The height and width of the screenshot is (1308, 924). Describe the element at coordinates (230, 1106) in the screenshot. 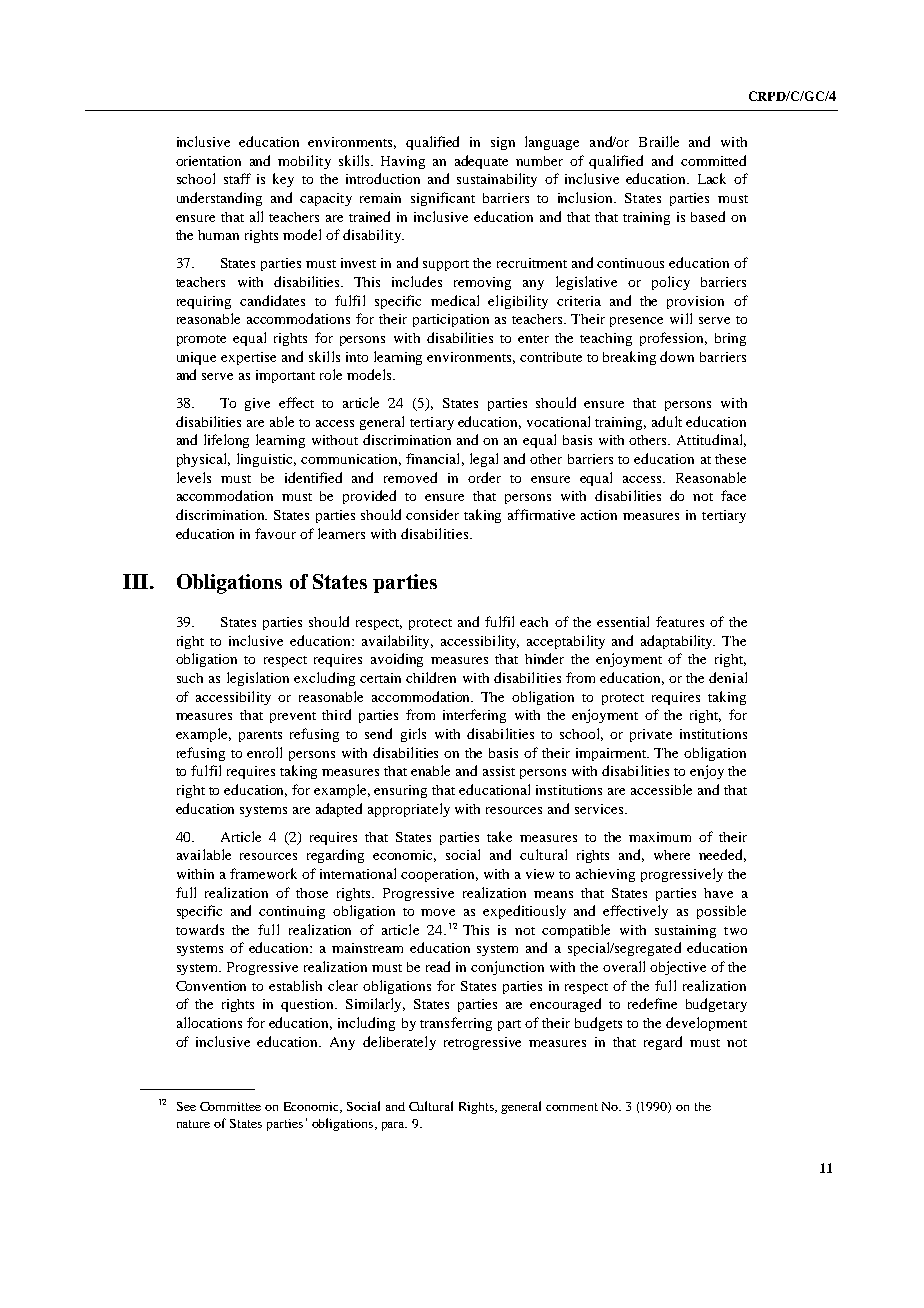

I see `Committee` at that location.
